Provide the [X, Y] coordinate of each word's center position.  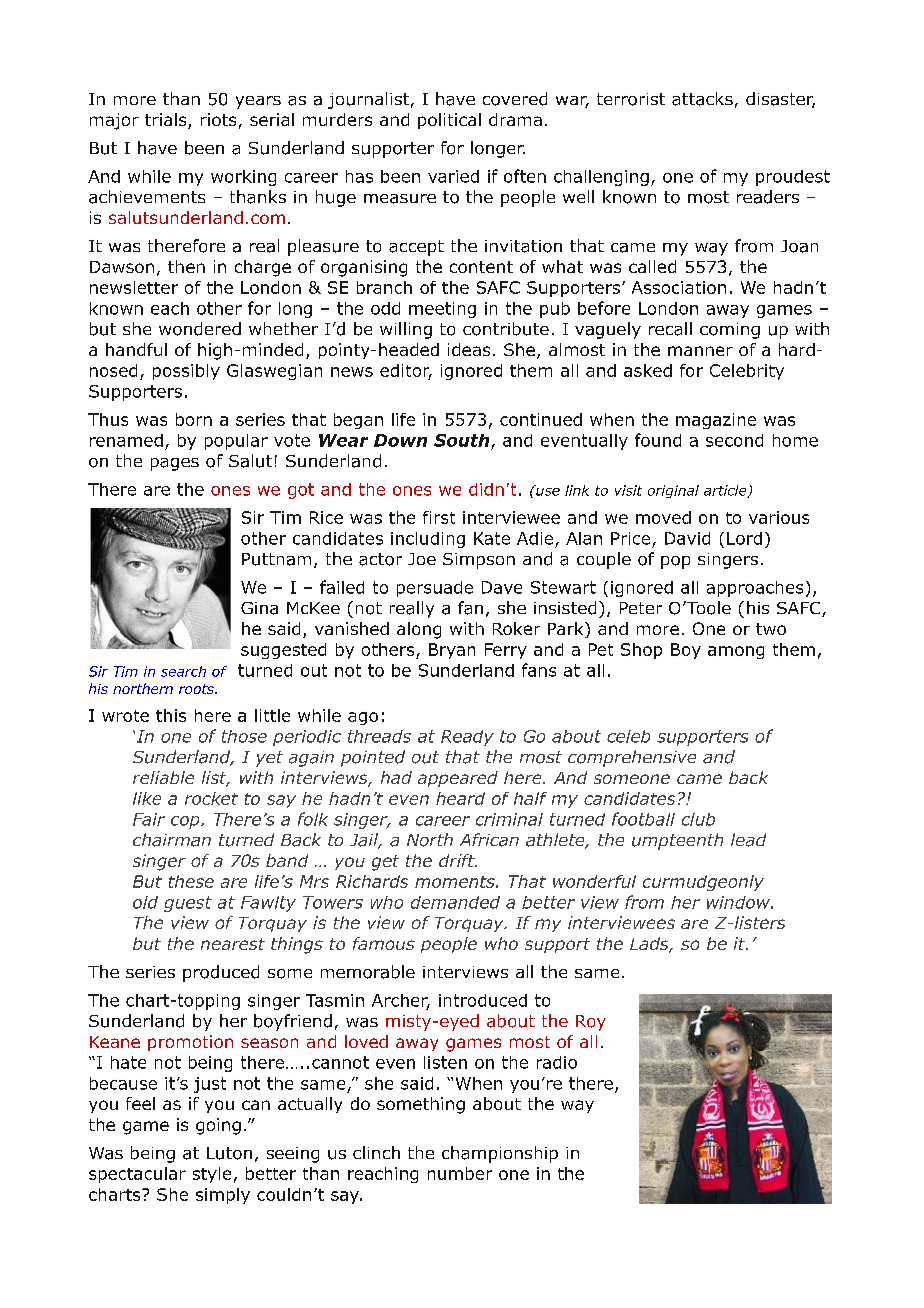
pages [175, 464]
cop [186, 822]
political [449, 121]
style [212, 1175]
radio [557, 1062]
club [698, 819]
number [460, 1173]
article [726, 491]
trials [167, 121]
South [461, 440]
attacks [702, 99]
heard [460, 798]
